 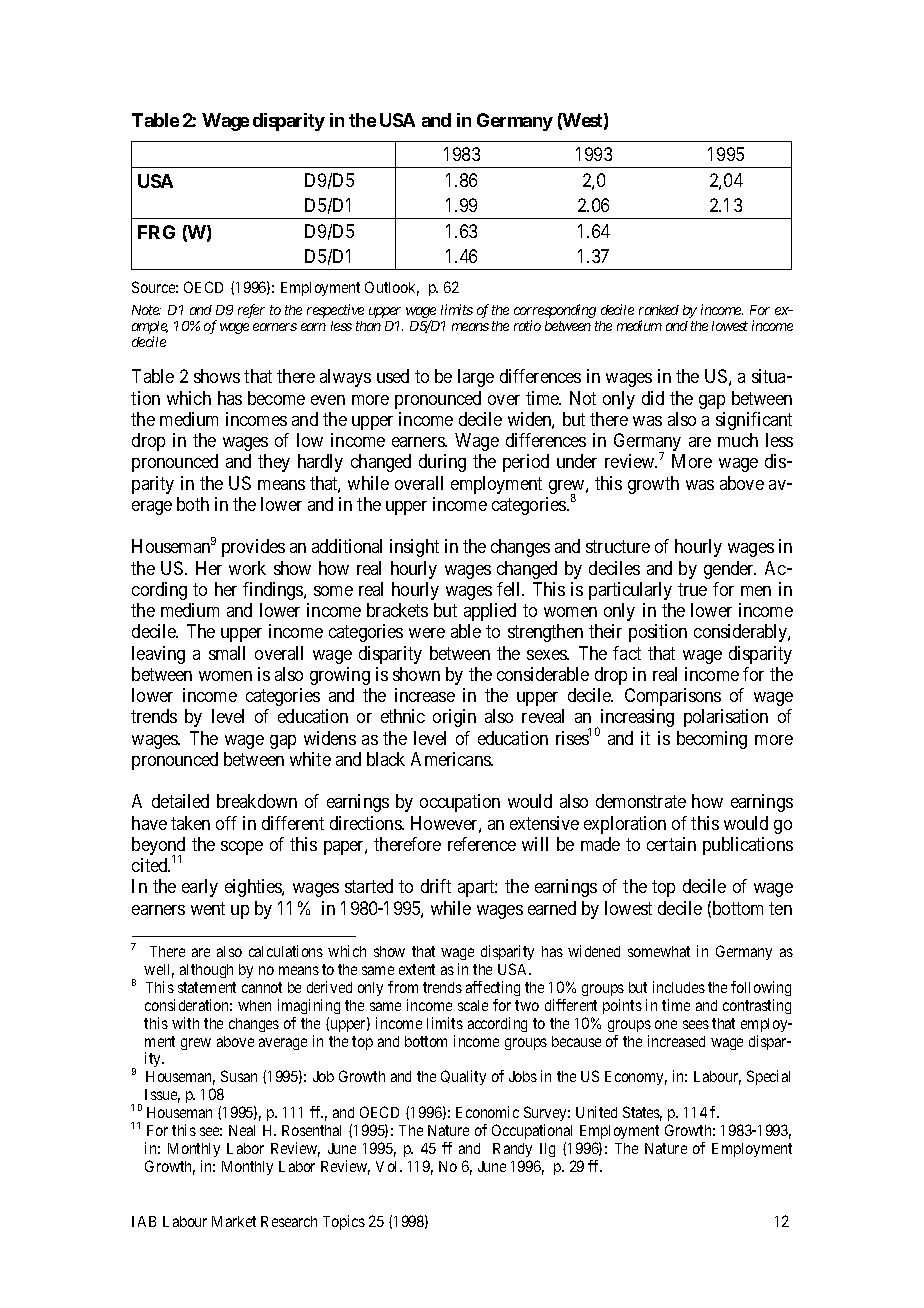 What do you see at coordinates (414, 548) in the image?
I see `insight` at bounding box center [414, 548].
